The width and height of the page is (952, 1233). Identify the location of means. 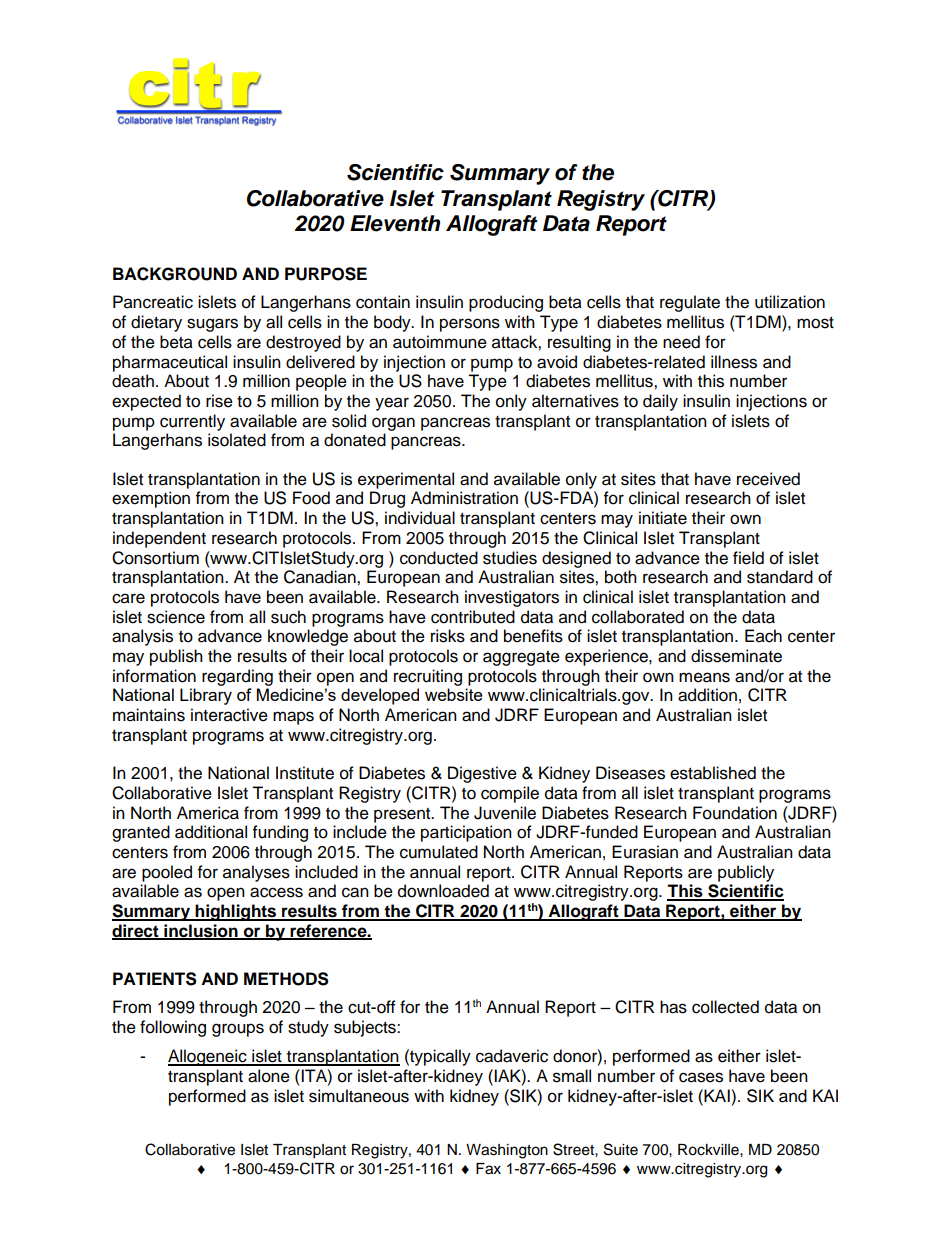
(704, 677).
